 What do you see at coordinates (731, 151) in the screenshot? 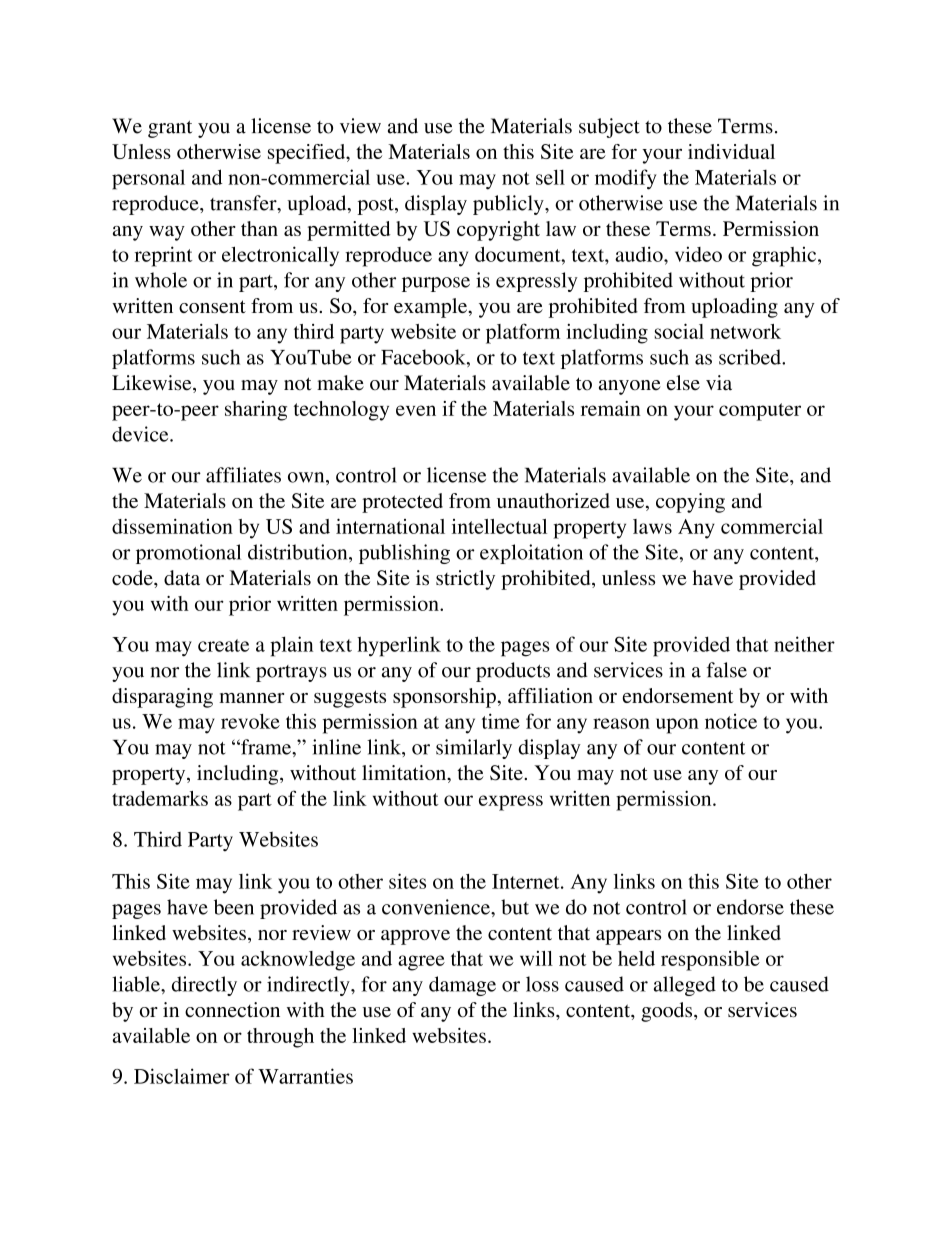
I see `individual` at bounding box center [731, 151].
